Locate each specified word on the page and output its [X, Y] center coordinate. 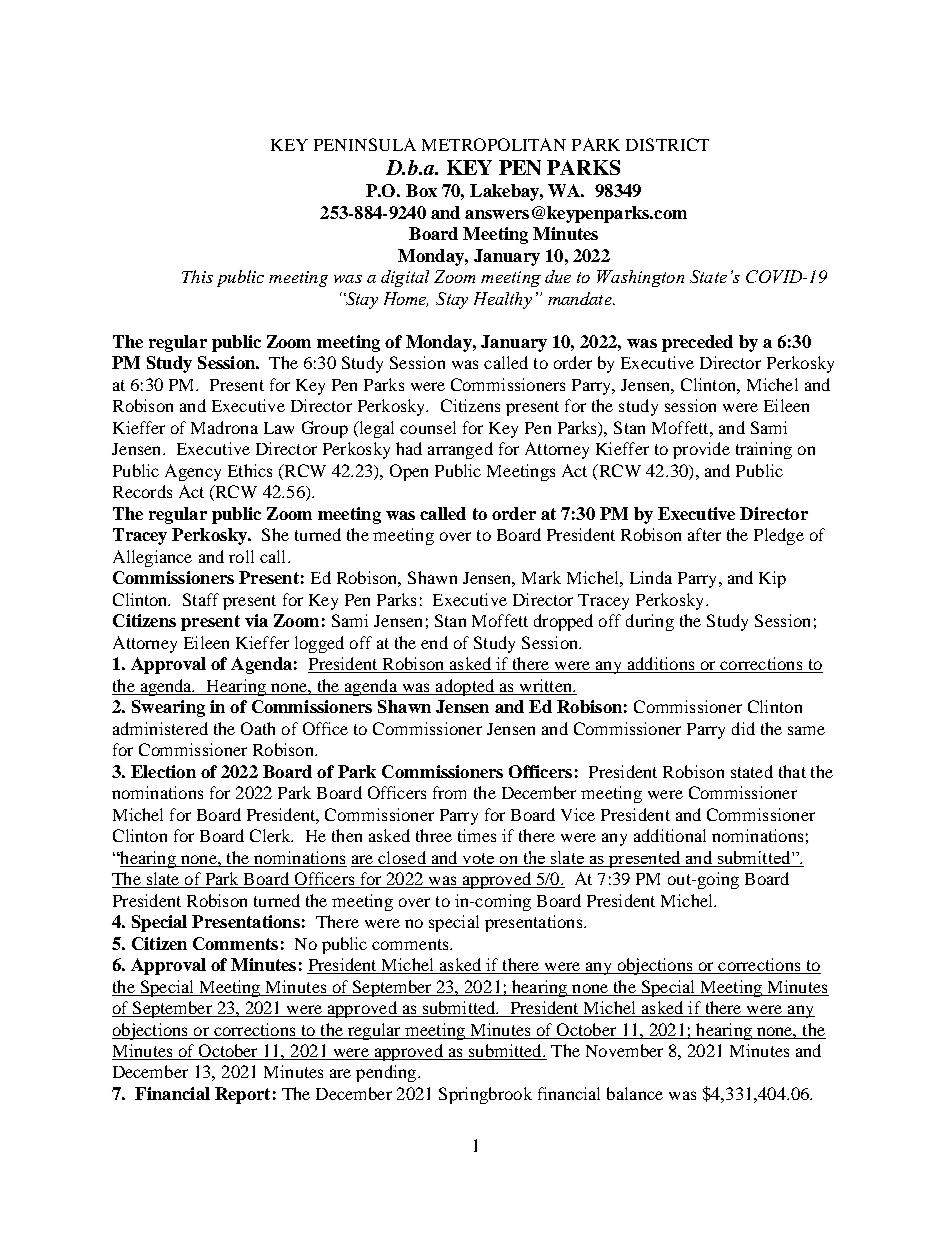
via [256, 620]
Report [242, 1095]
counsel [428, 427]
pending [387, 1073]
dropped [563, 622]
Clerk [271, 835]
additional [670, 835]
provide [701, 450]
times [477, 835]
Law [279, 428]
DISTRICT [667, 144]
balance [635, 1093]
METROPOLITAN [494, 144]
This [197, 276]
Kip [772, 579]
